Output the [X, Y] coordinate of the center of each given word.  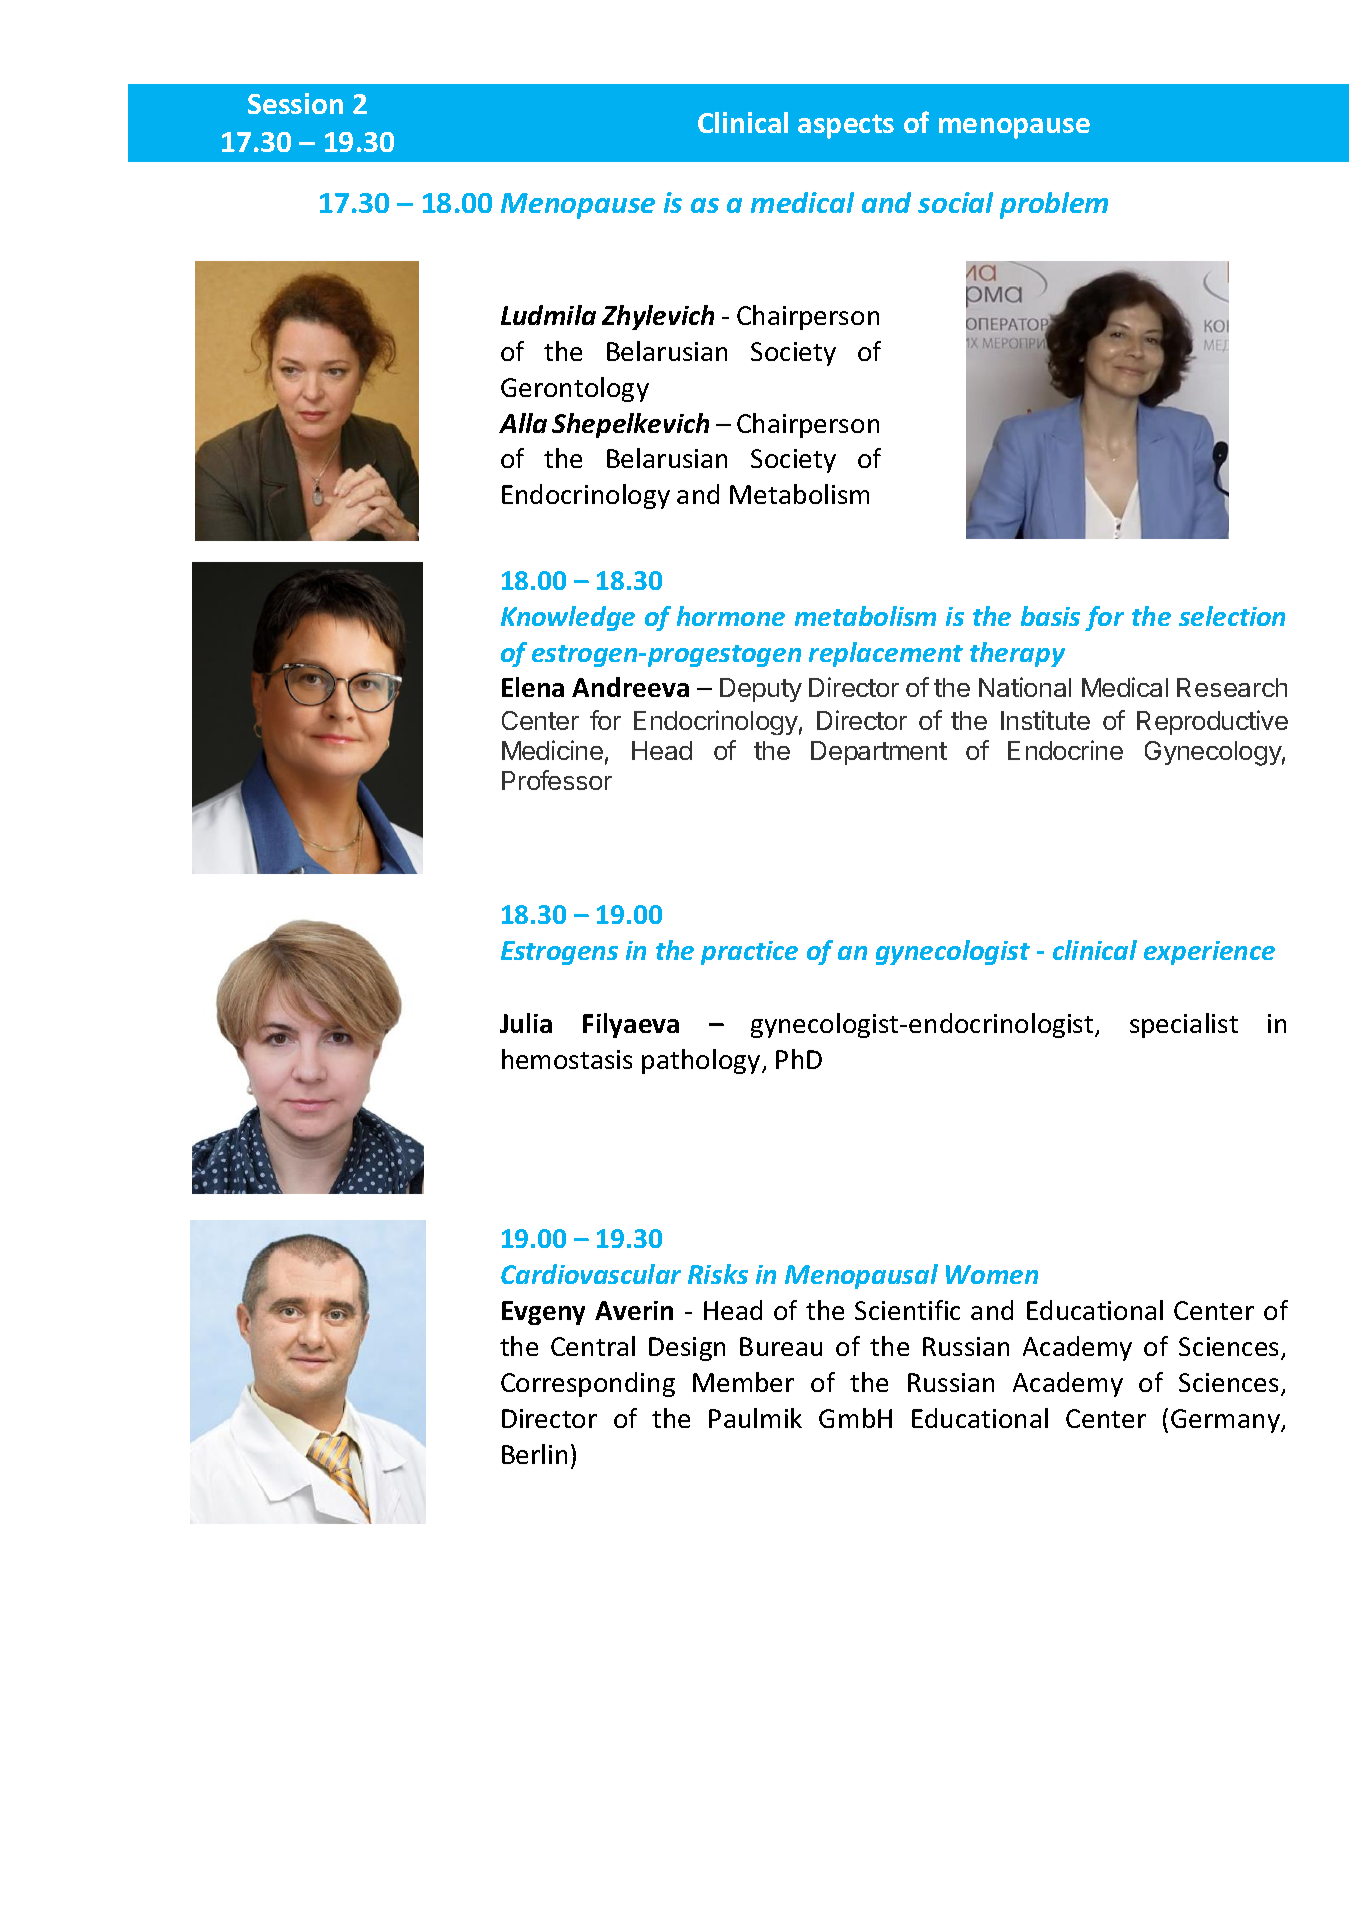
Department [879, 753]
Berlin [534, 1454]
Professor [557, 780]
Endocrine [1065, 750]
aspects [846, 126]
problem [1054, 205]
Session [295, 103]
